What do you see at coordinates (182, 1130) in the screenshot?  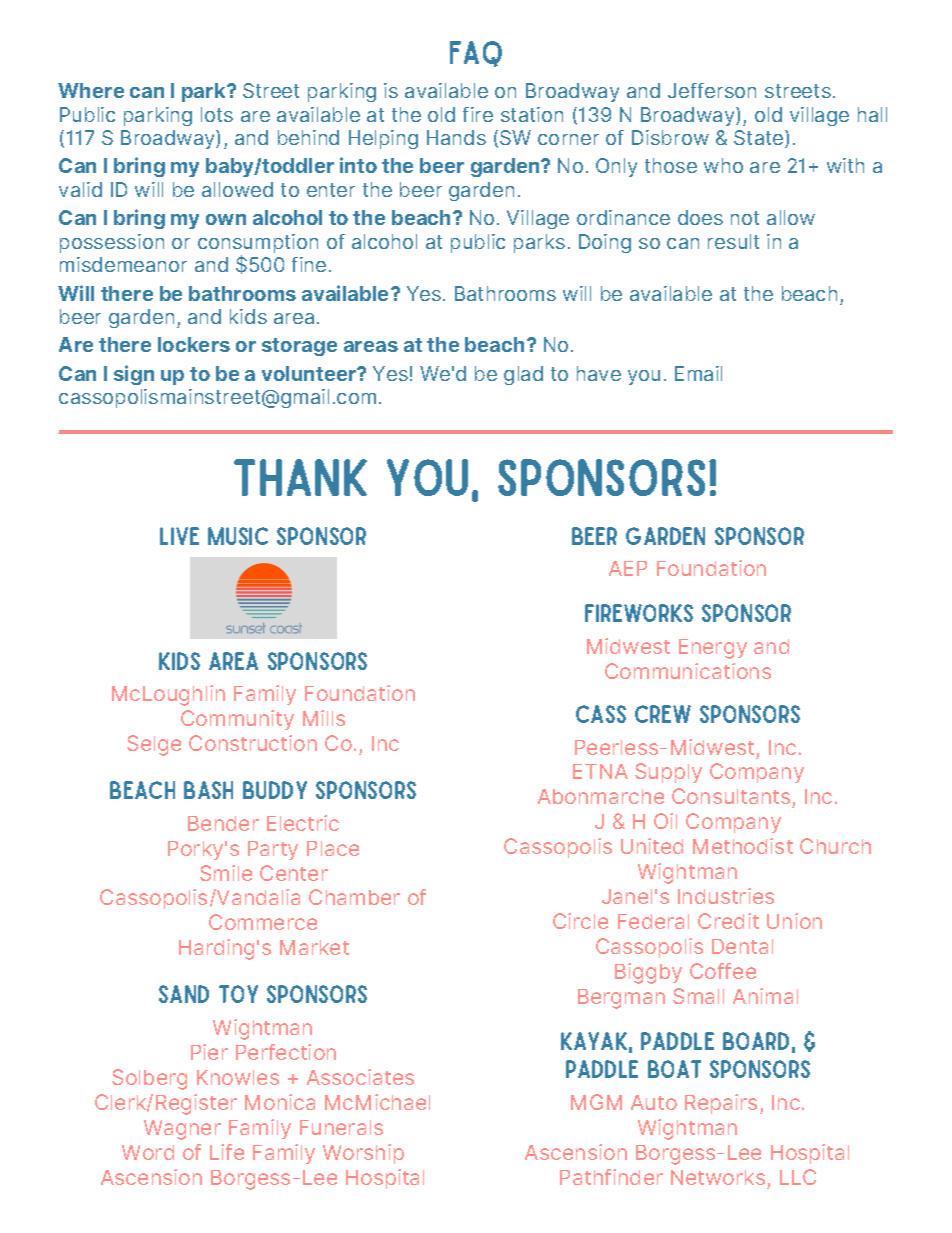 I see `Wagner` at bounding box center [182, 1130].
